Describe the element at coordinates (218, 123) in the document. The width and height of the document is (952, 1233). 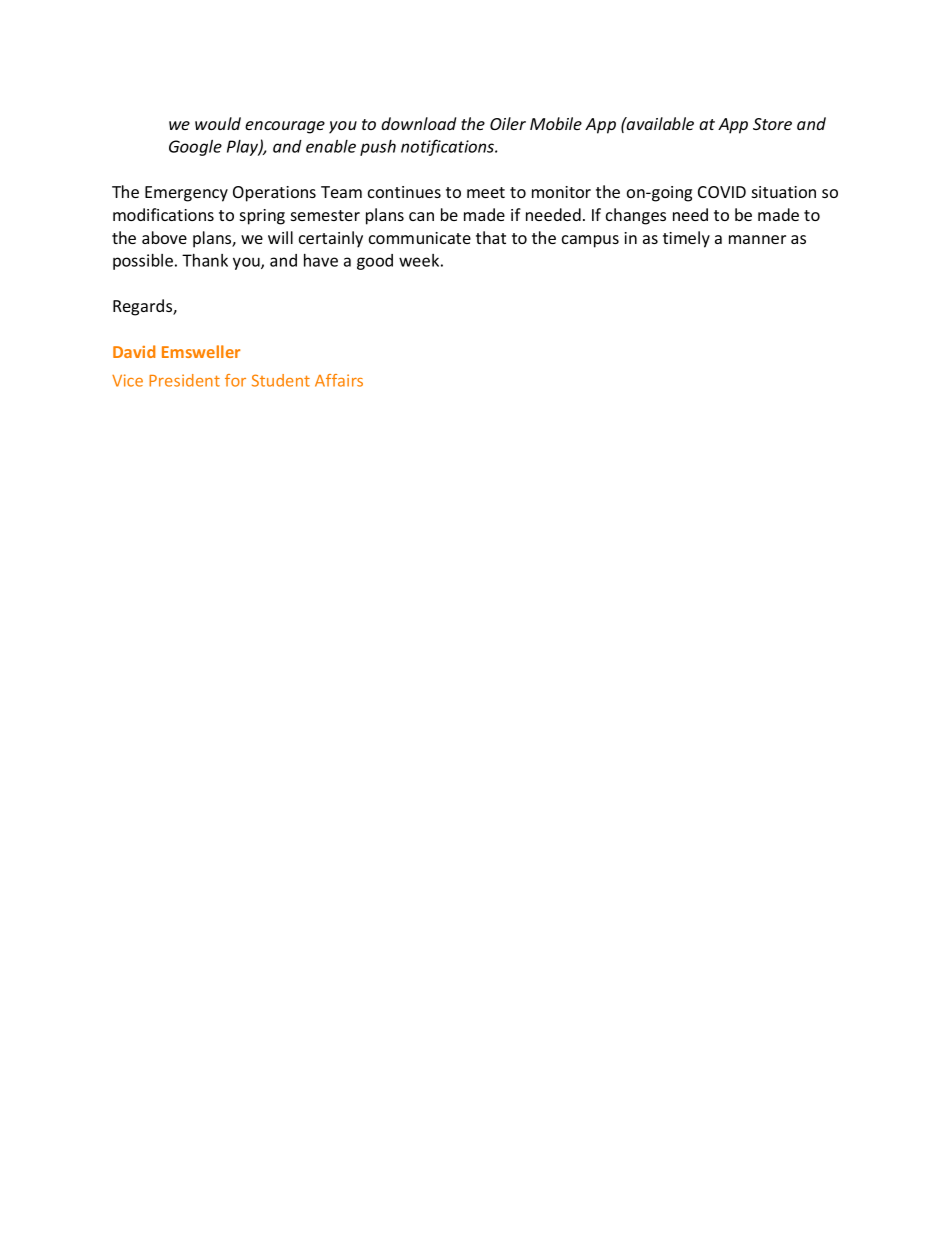
I see `would` at that location.
